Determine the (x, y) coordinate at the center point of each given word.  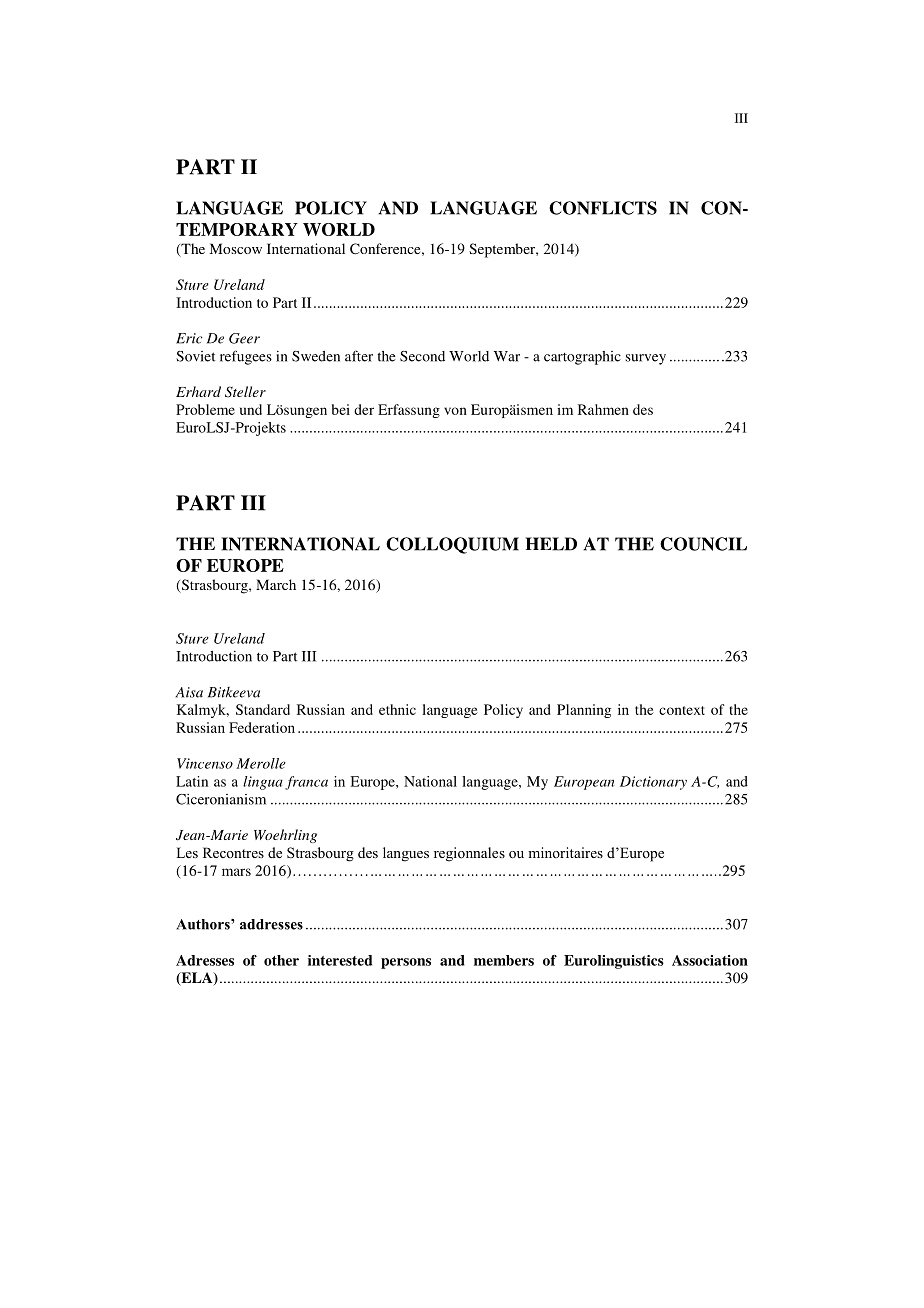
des (643, 409)
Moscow (235, 248)
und (251, 409)
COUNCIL (703, 544)
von (455, 411)
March (276, 584)
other (281, 960)
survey (645, 359)
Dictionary (653, 783)
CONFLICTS (603, 208)
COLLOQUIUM (452, 545)
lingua (263, 783)
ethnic (397, 709)
